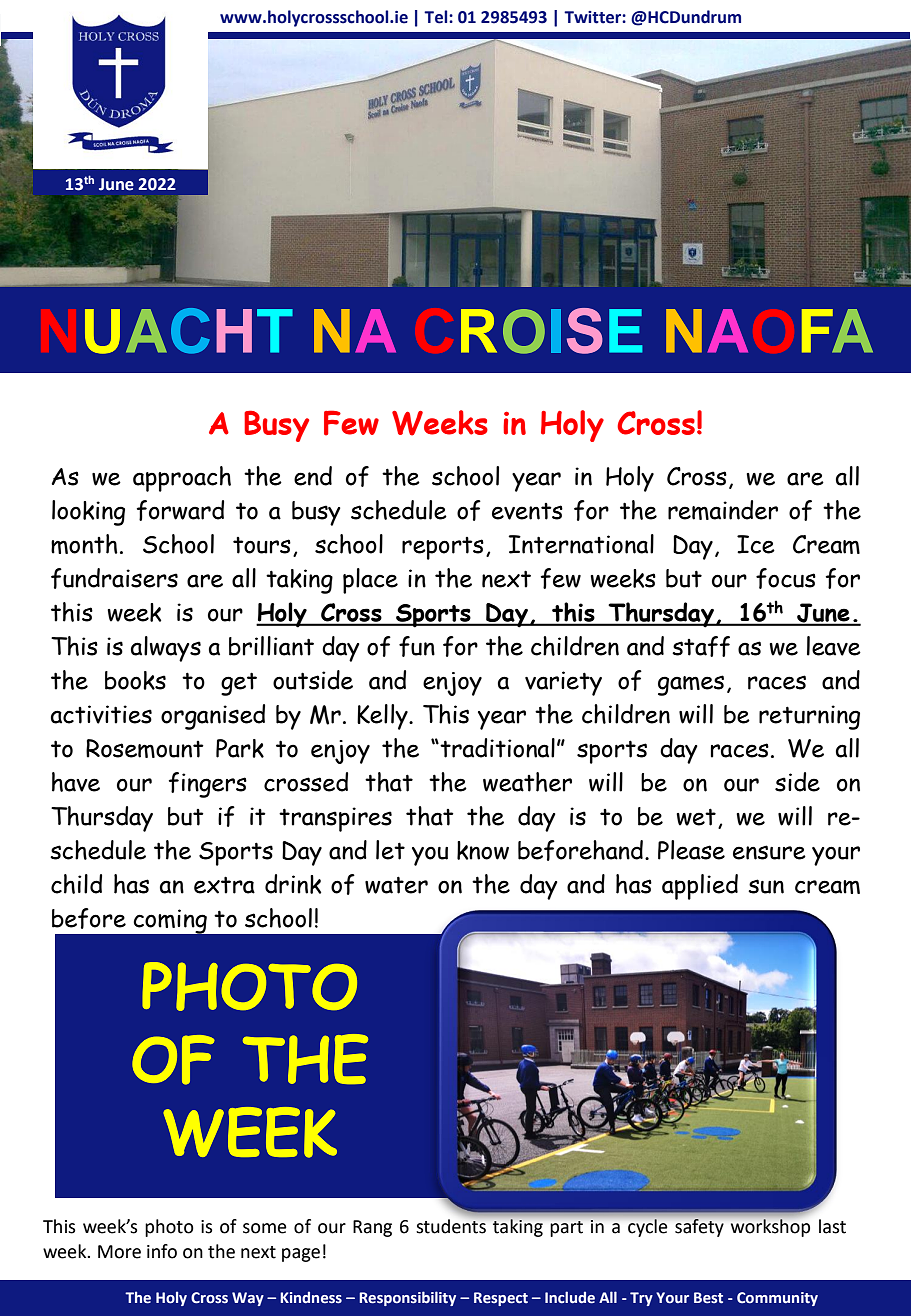 Image resolution: width=911 pixels, height=1316 pixels. Describe the element at coordinates (182, 479) in the page. I see `approach` at that location.
